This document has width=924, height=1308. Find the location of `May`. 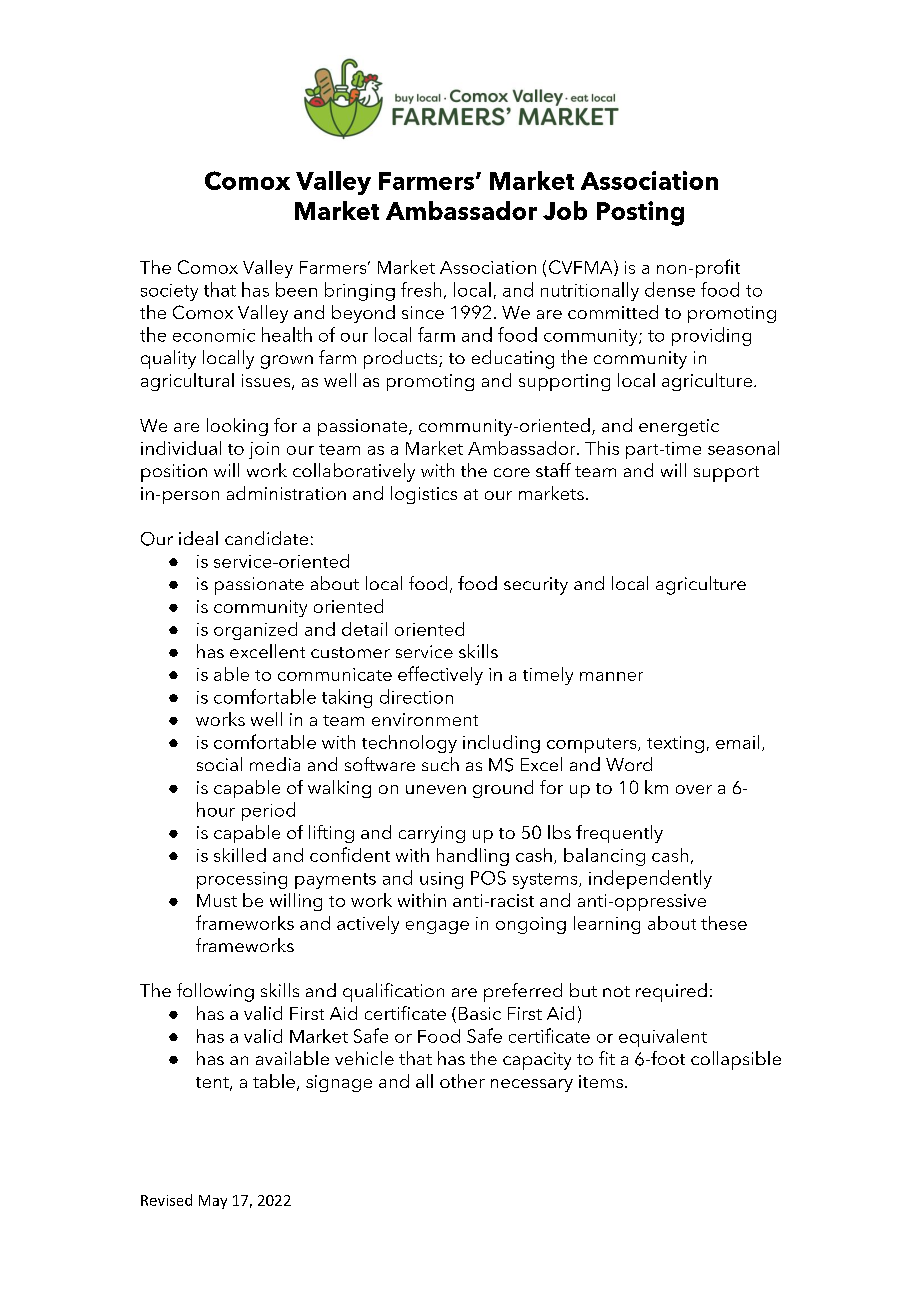

May is located at coordinates (213, 1202).
